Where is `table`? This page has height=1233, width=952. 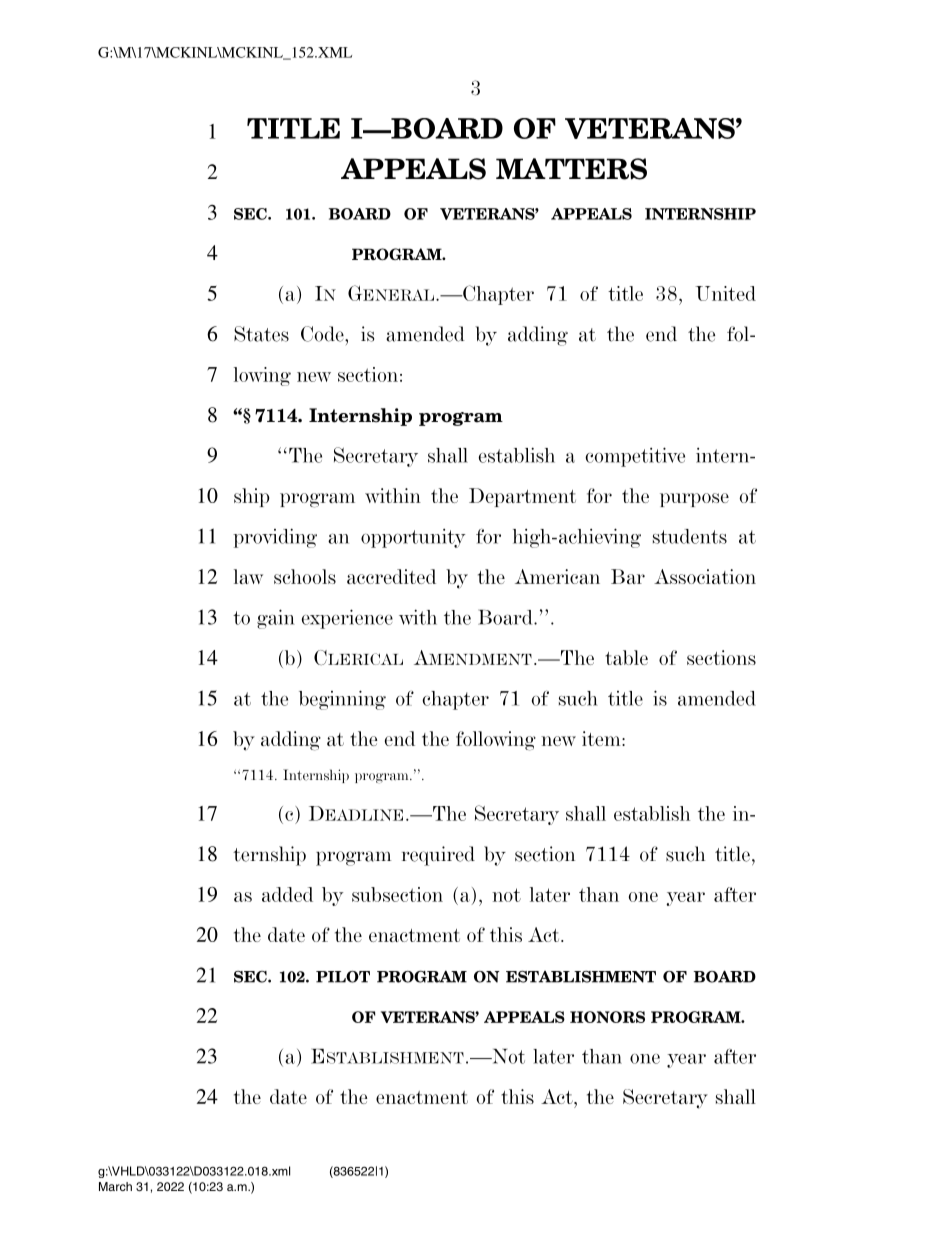 table is located at coordinates (626, 657).
